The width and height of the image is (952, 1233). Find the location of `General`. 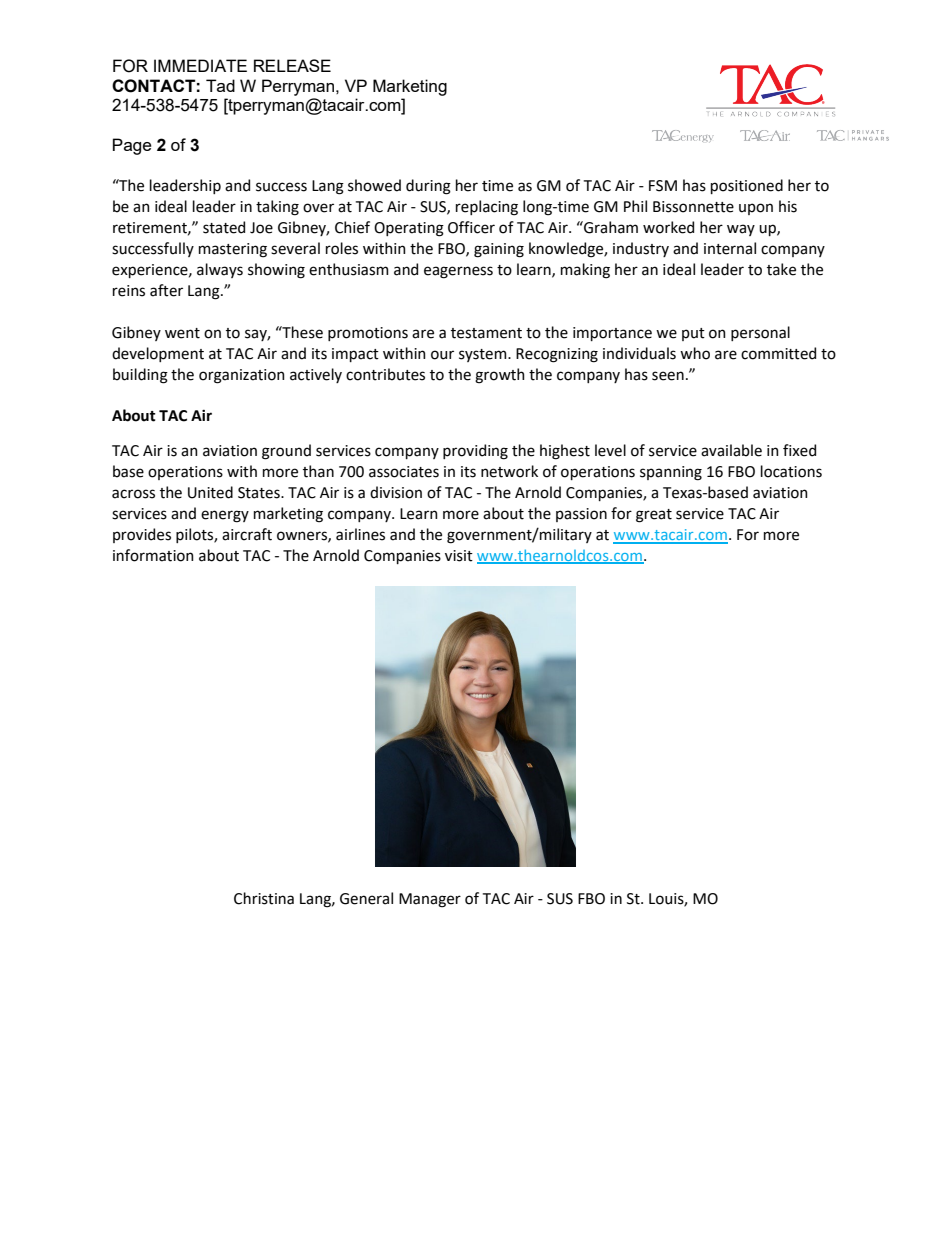

General is located at coordinates (366, 898).
